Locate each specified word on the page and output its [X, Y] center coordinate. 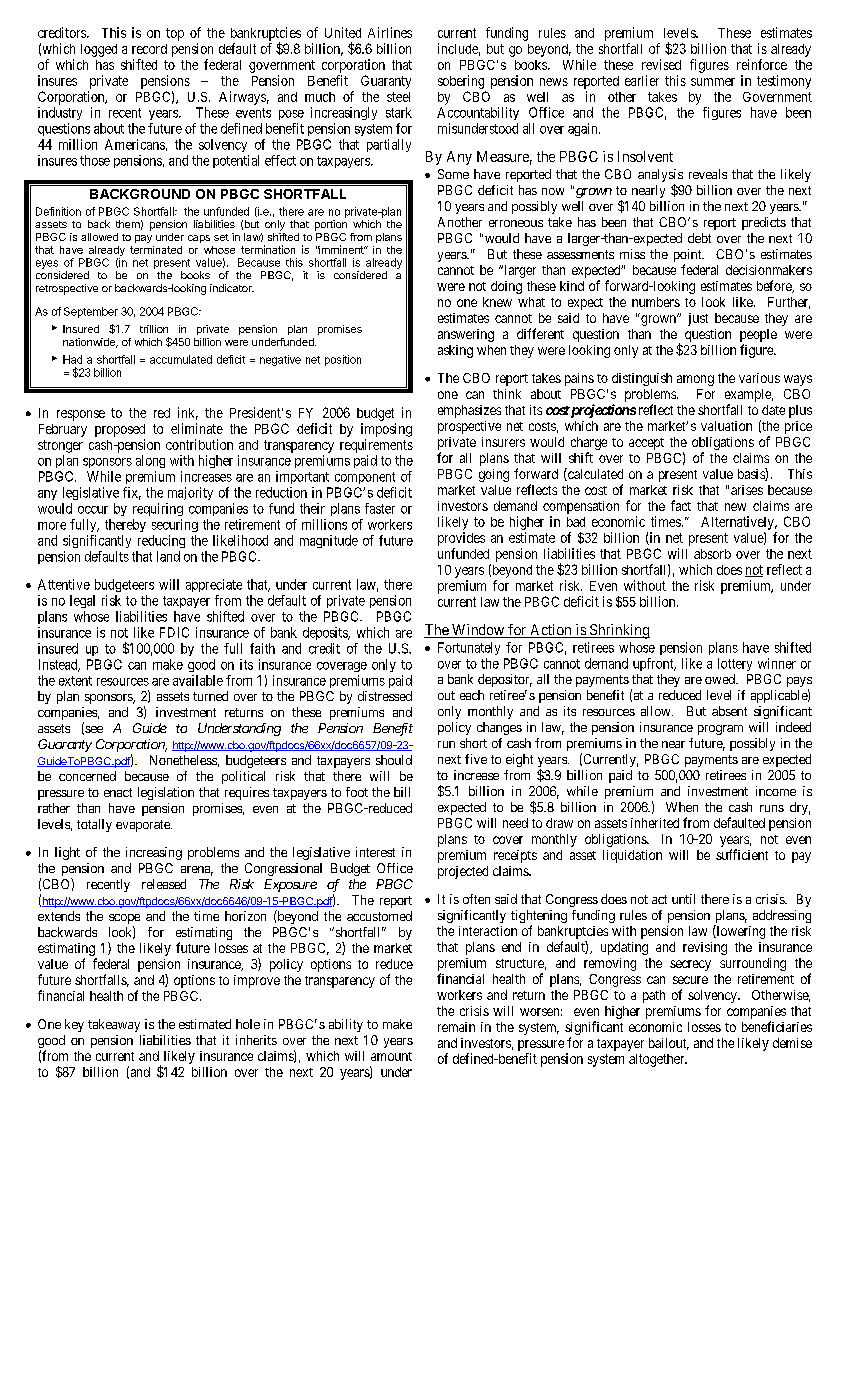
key [74, 1025]
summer [713, 82]
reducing [161, 541]
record [149, 49]
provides [461, 539]
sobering [461, 82]
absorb [712, 554]
